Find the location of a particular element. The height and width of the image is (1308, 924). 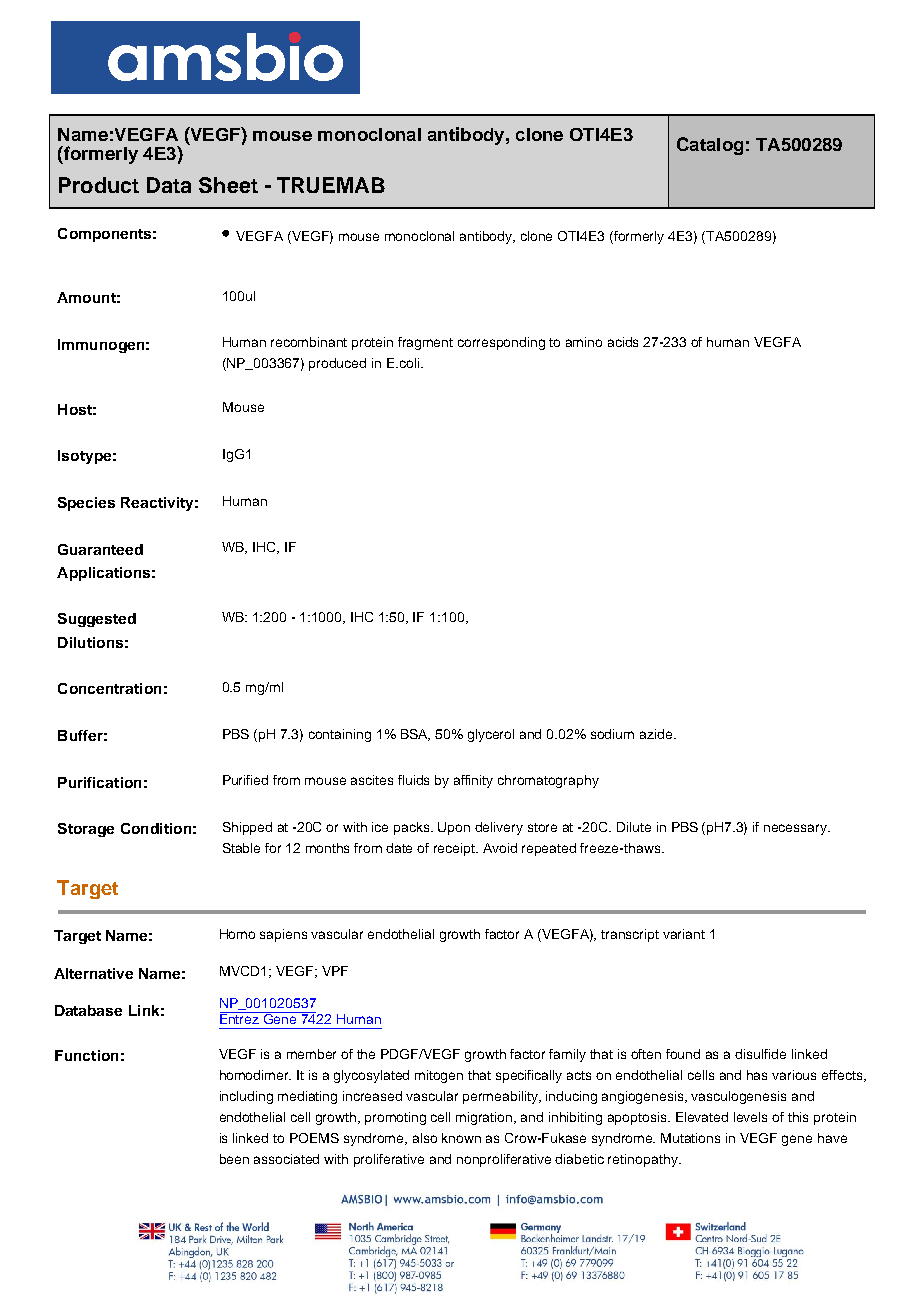

Sheet is located at coordinates (228, 185).
